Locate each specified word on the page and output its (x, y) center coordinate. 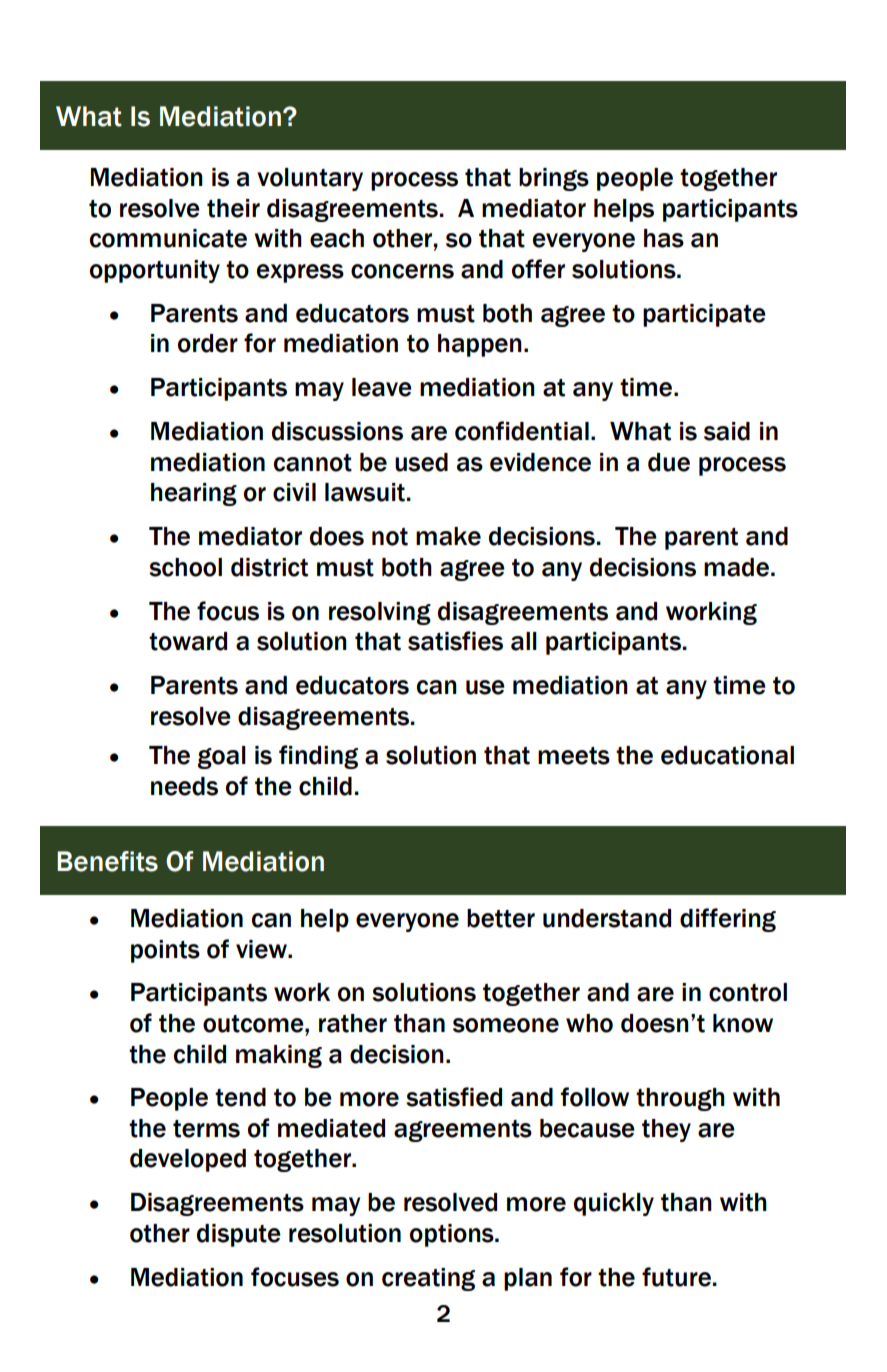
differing (728, 920)
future (676, 1277)
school (185, 567)
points (165, 951)
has (664, 238)
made (736, 567)
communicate (168, 238)
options (453, 1235)
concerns (402, 271)
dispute (239, 1235)
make (448, 536)
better (501, 918)
